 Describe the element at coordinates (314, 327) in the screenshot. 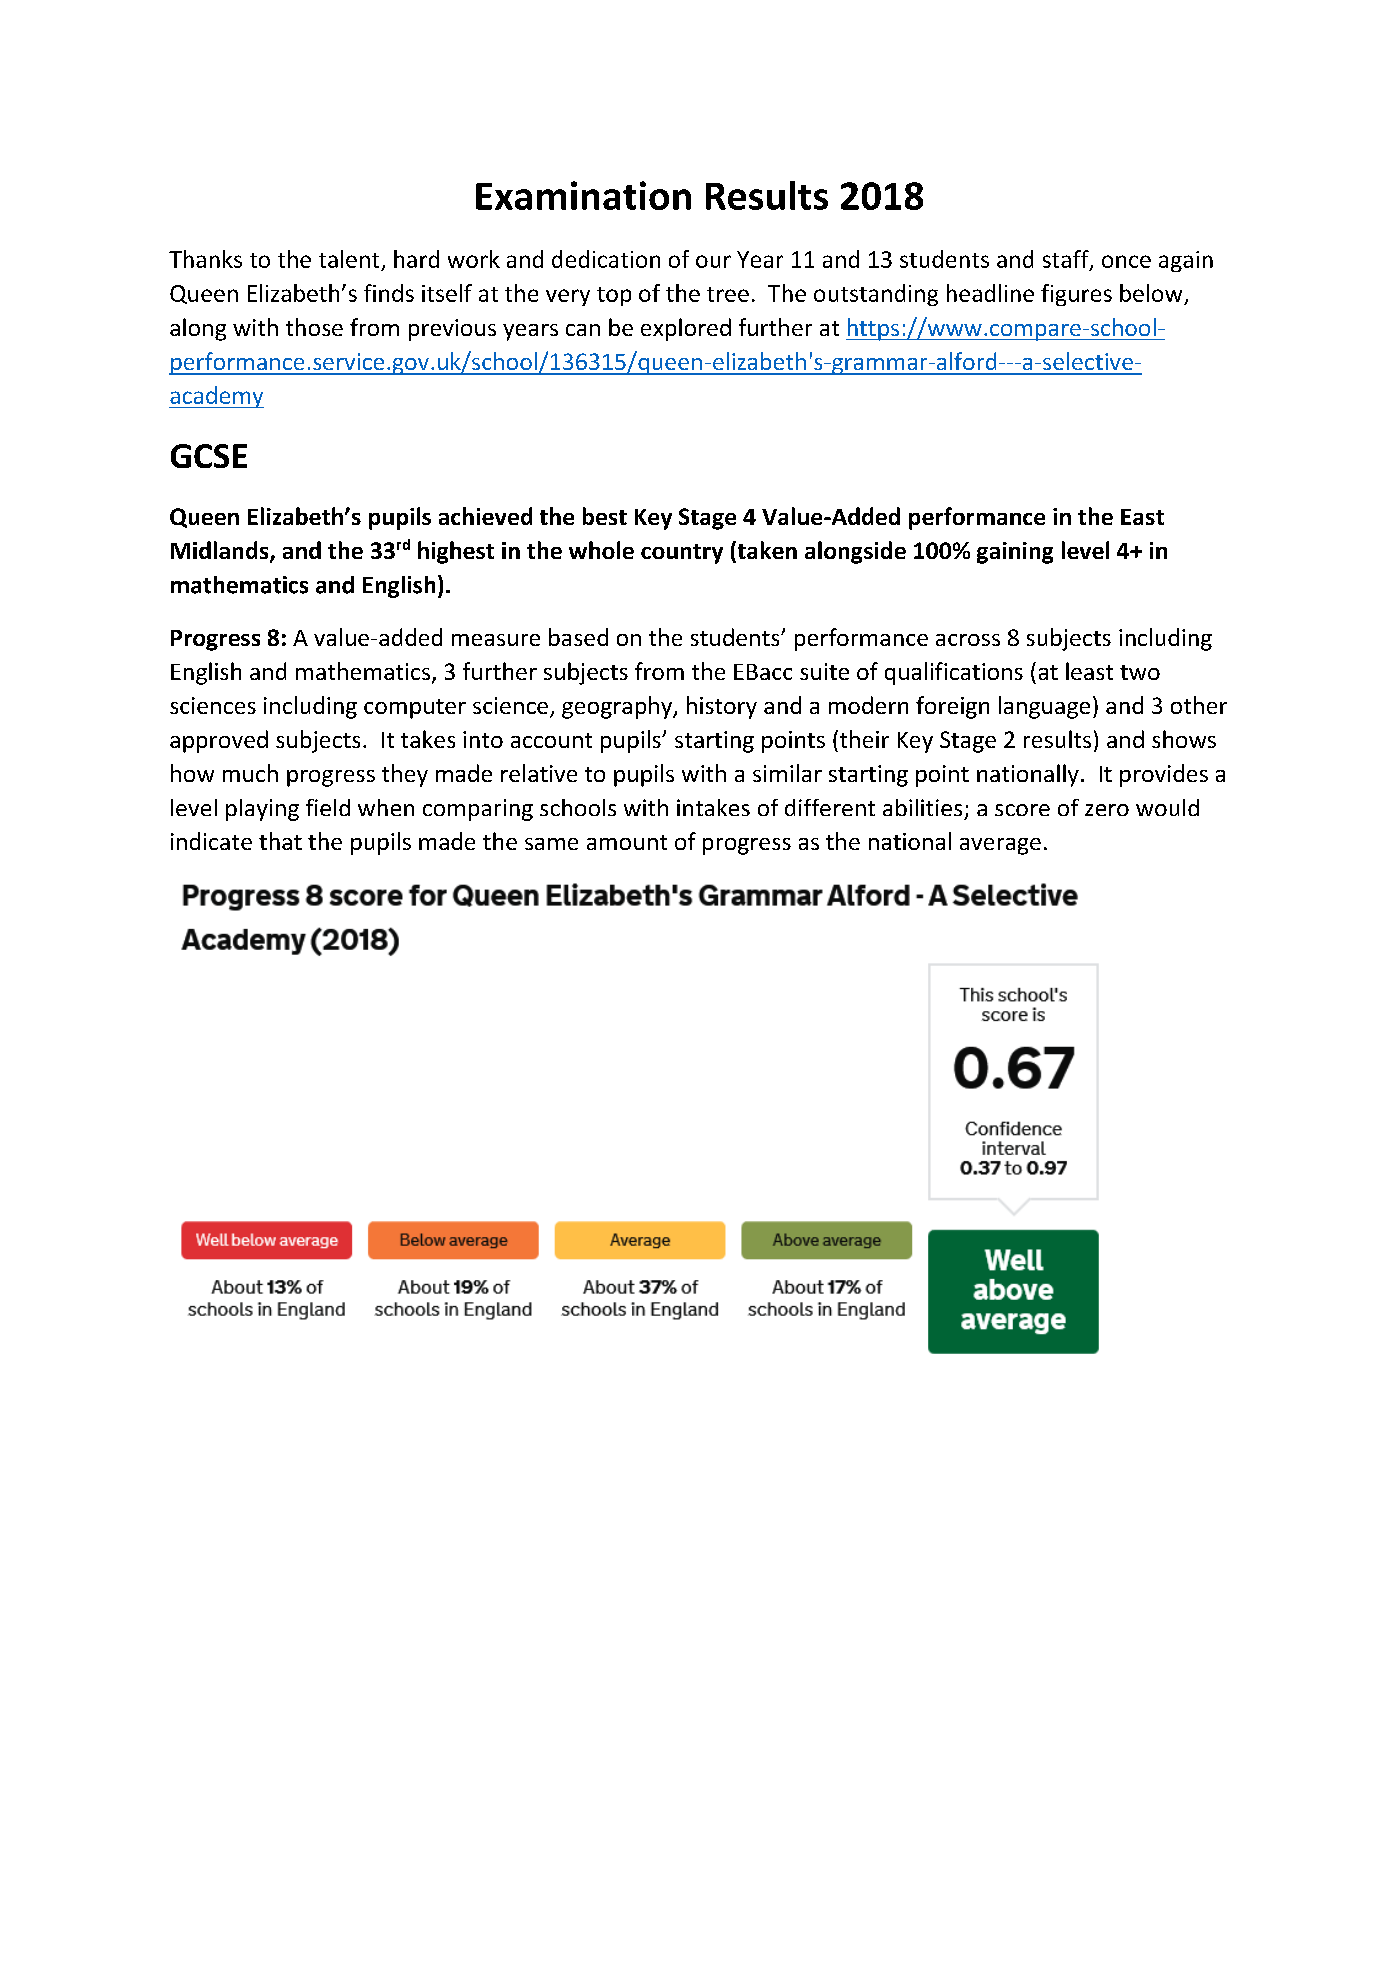

I see `those` at that location.
